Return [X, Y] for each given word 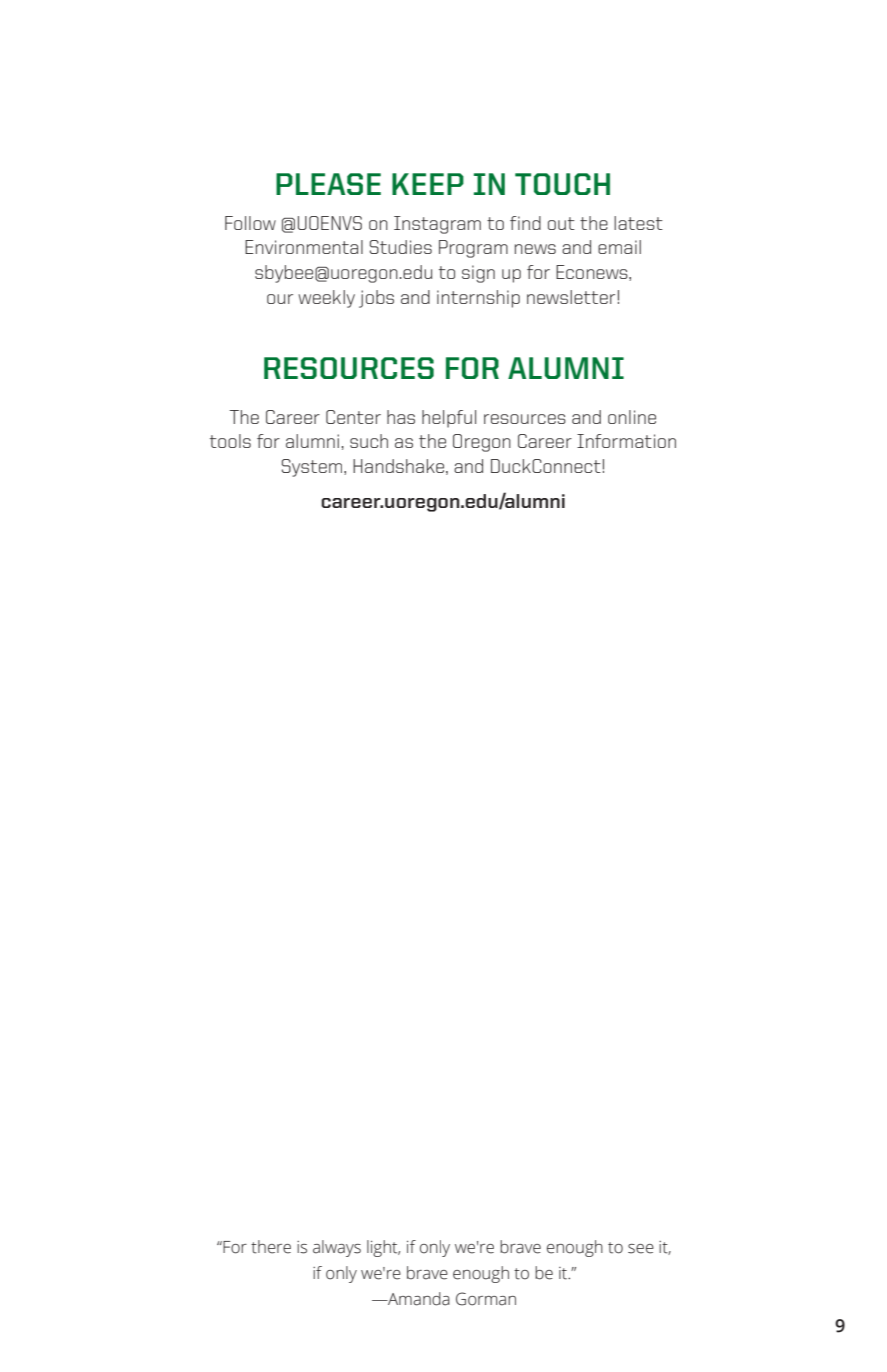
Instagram [437, 225]
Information [626, 441]
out [561, 223]
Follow [250, 223]
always [337, 1248]
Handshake [398, 466]
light [383, 1248]
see [641, 1249]
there [271, 1247]
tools [230, 441]
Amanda [418, 1299]
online [632, 417]
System [313, 468]
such [369, 441]
